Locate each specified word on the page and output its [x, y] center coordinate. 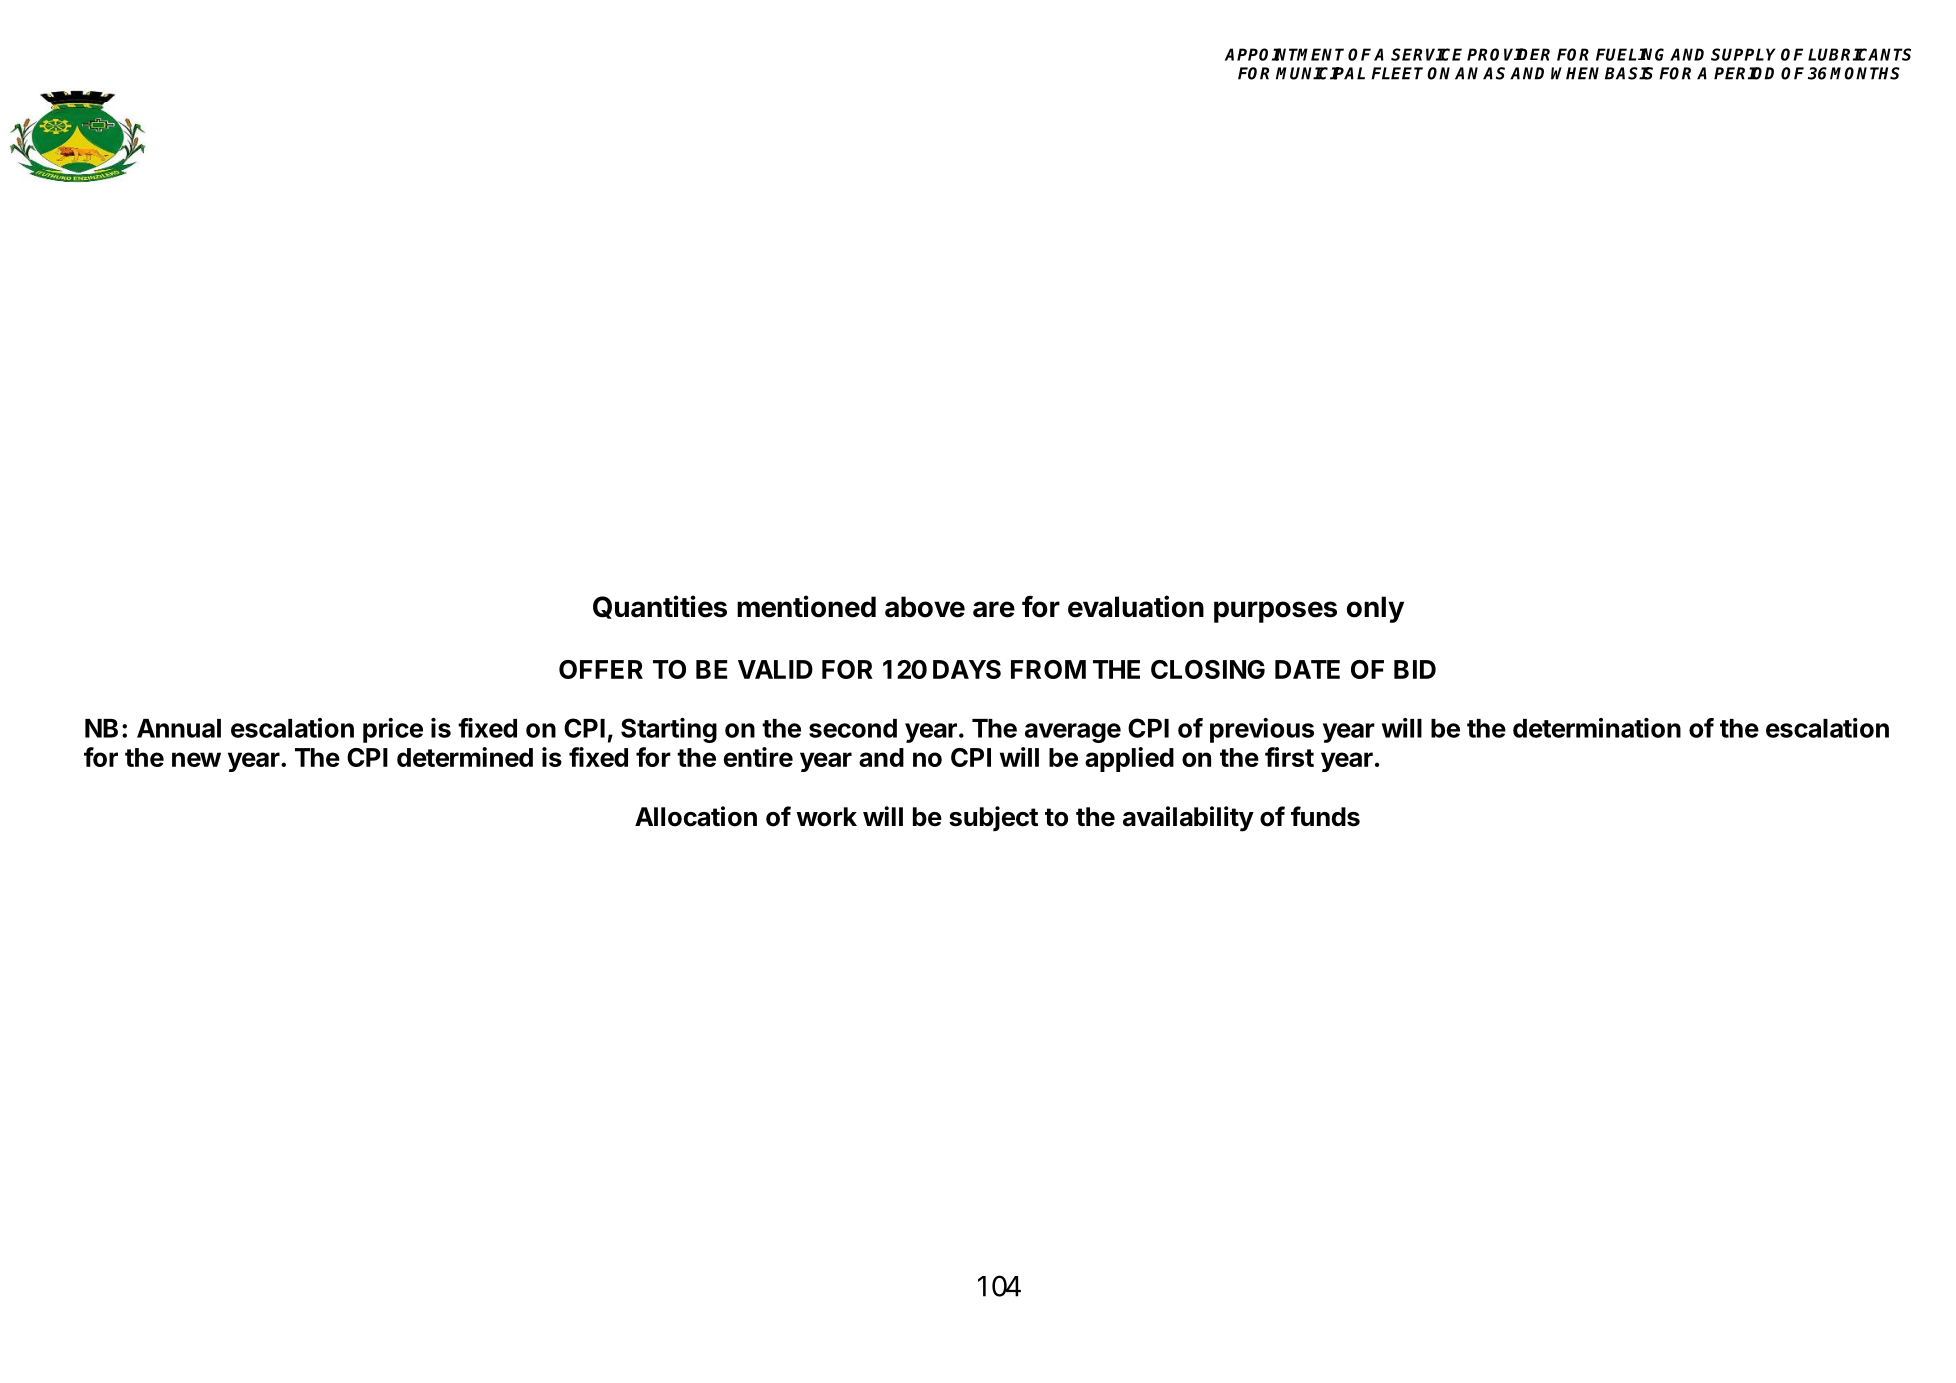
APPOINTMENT [1284, 54]
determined [465, 757]
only [1375, 609]
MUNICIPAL [1320, 73]
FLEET [1397, 73]
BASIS [1629, 73]
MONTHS [1865, 73]
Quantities [660, 607]
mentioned [806, 606]
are [994, 609]
